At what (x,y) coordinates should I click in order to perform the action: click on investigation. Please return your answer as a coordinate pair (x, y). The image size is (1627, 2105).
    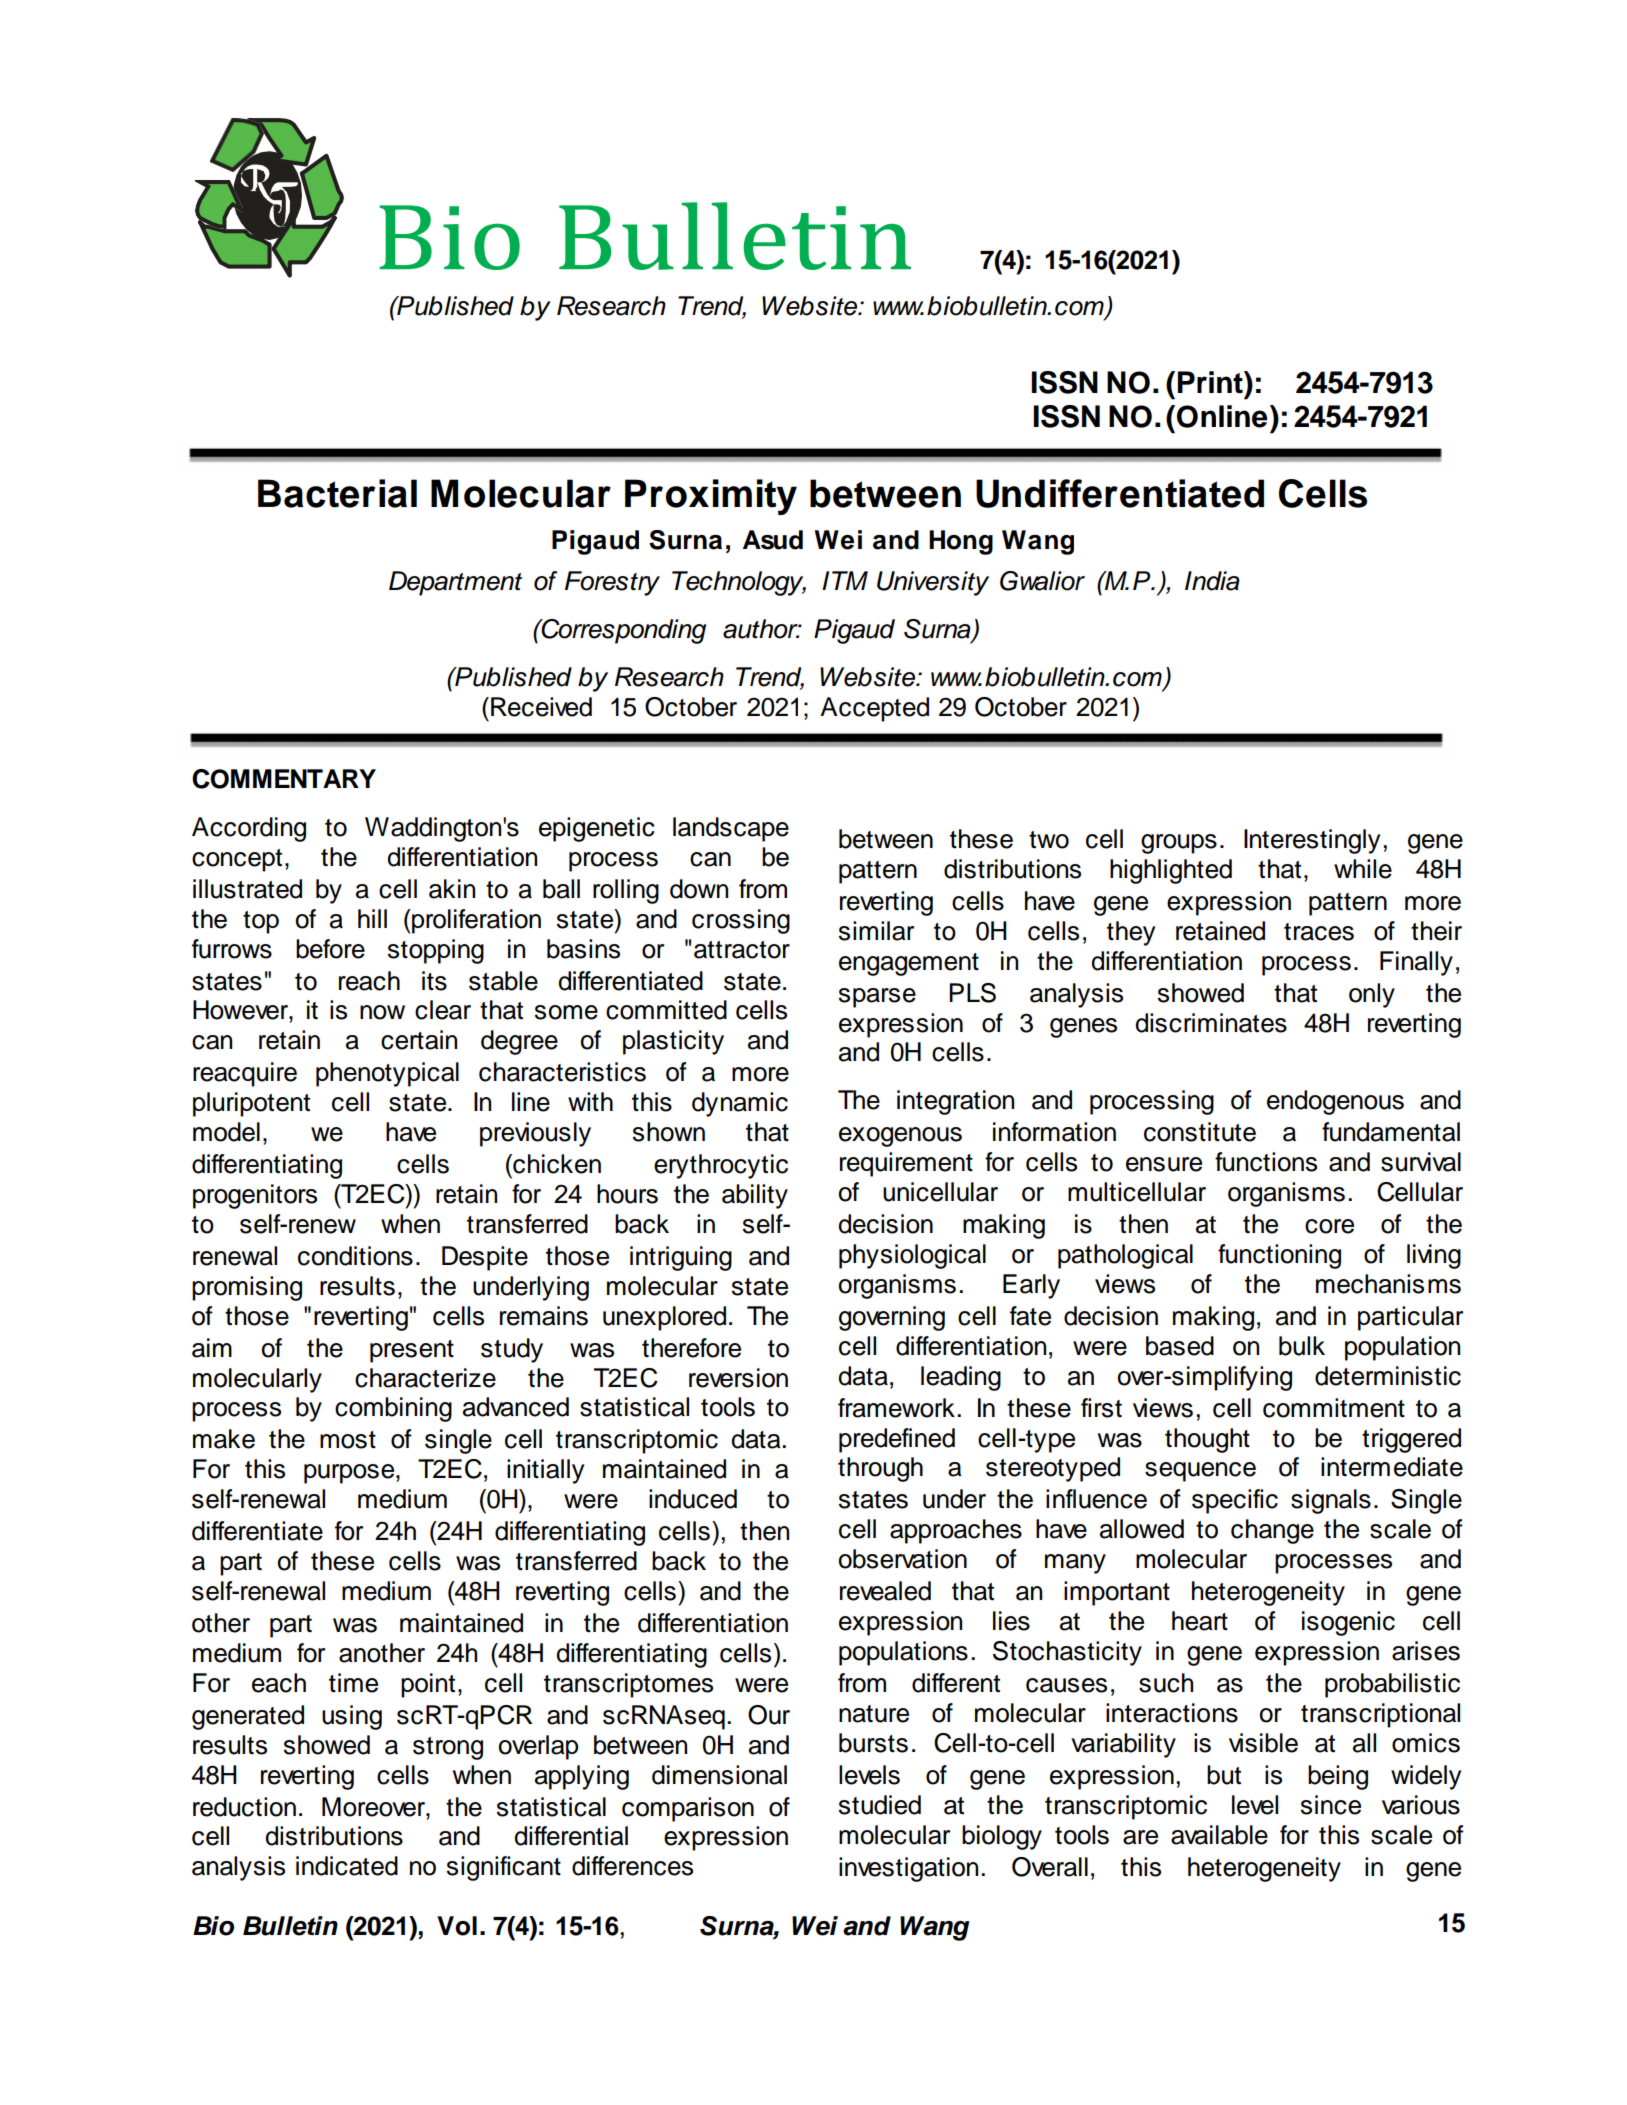
    Looking at the image, I should click on (908, 1869).
